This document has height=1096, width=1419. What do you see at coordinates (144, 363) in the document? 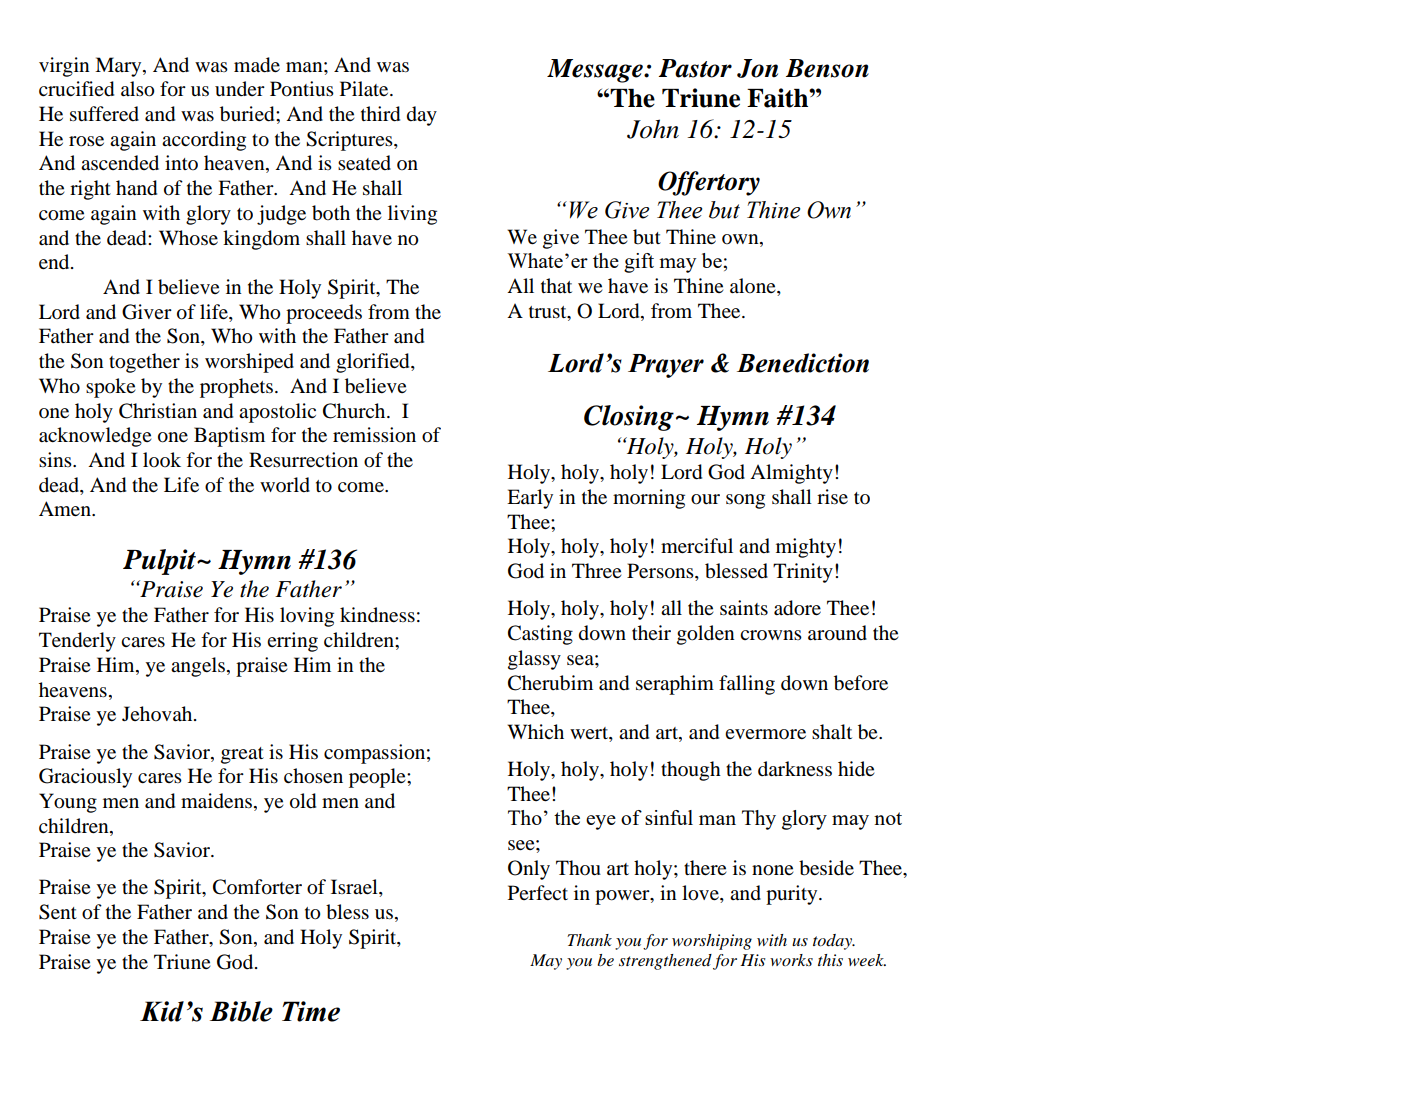
I see `together` at bounding box center [144, 363].
